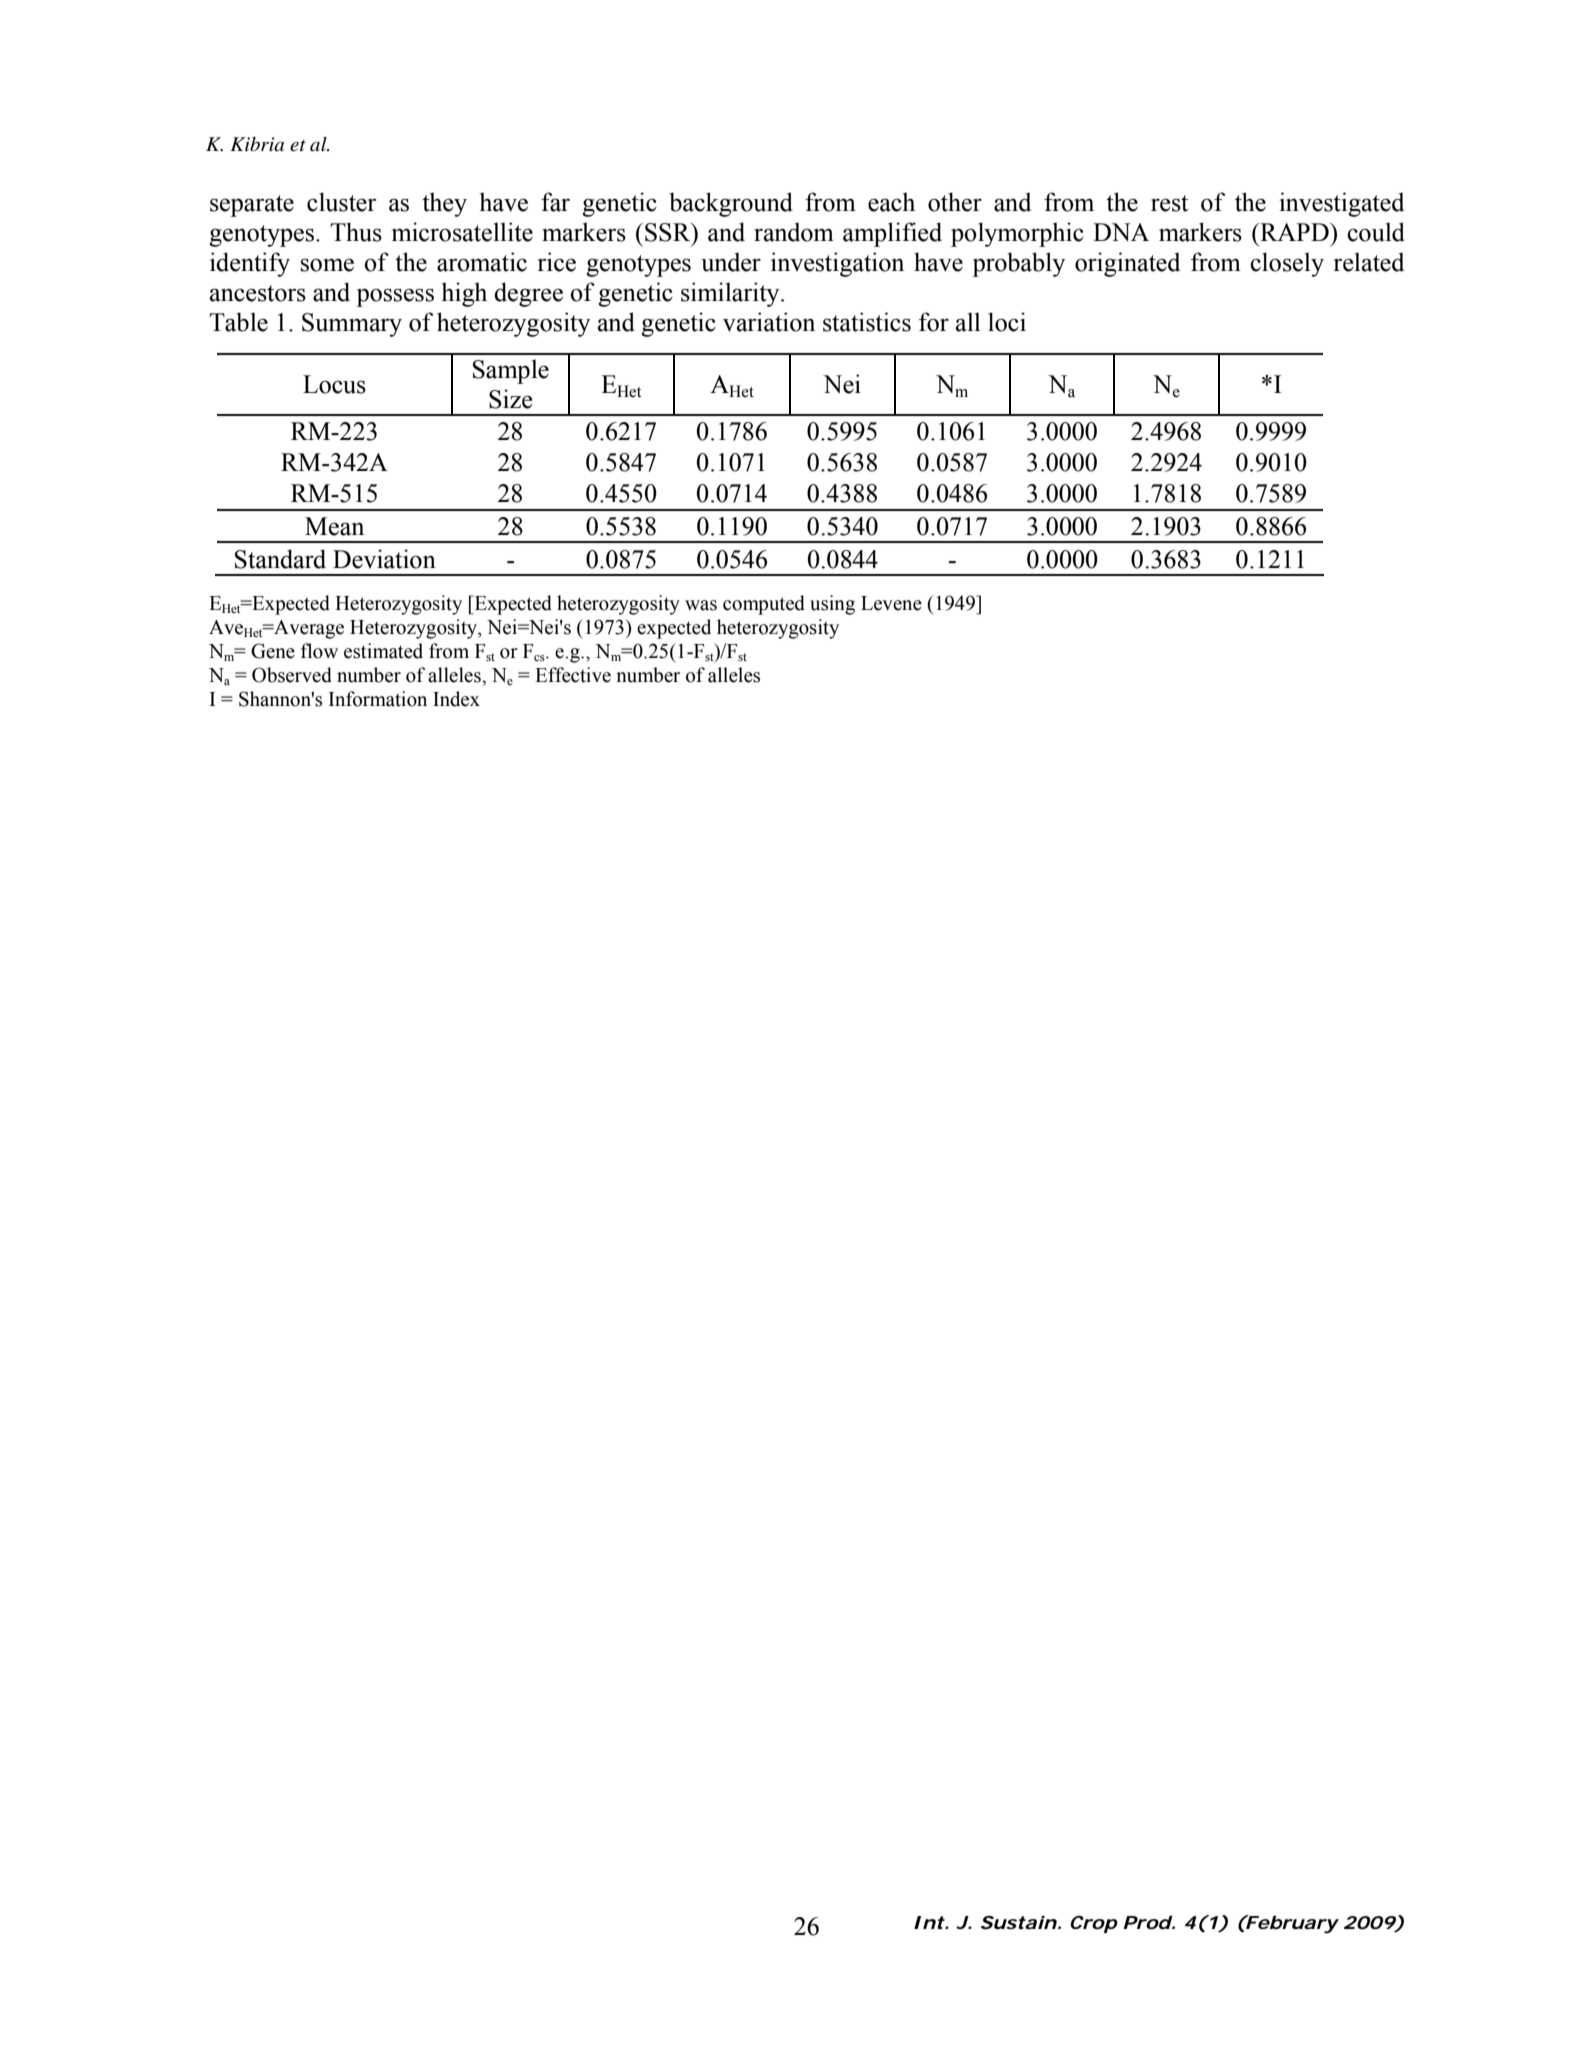  I want to click on random, so click(794, 232).
